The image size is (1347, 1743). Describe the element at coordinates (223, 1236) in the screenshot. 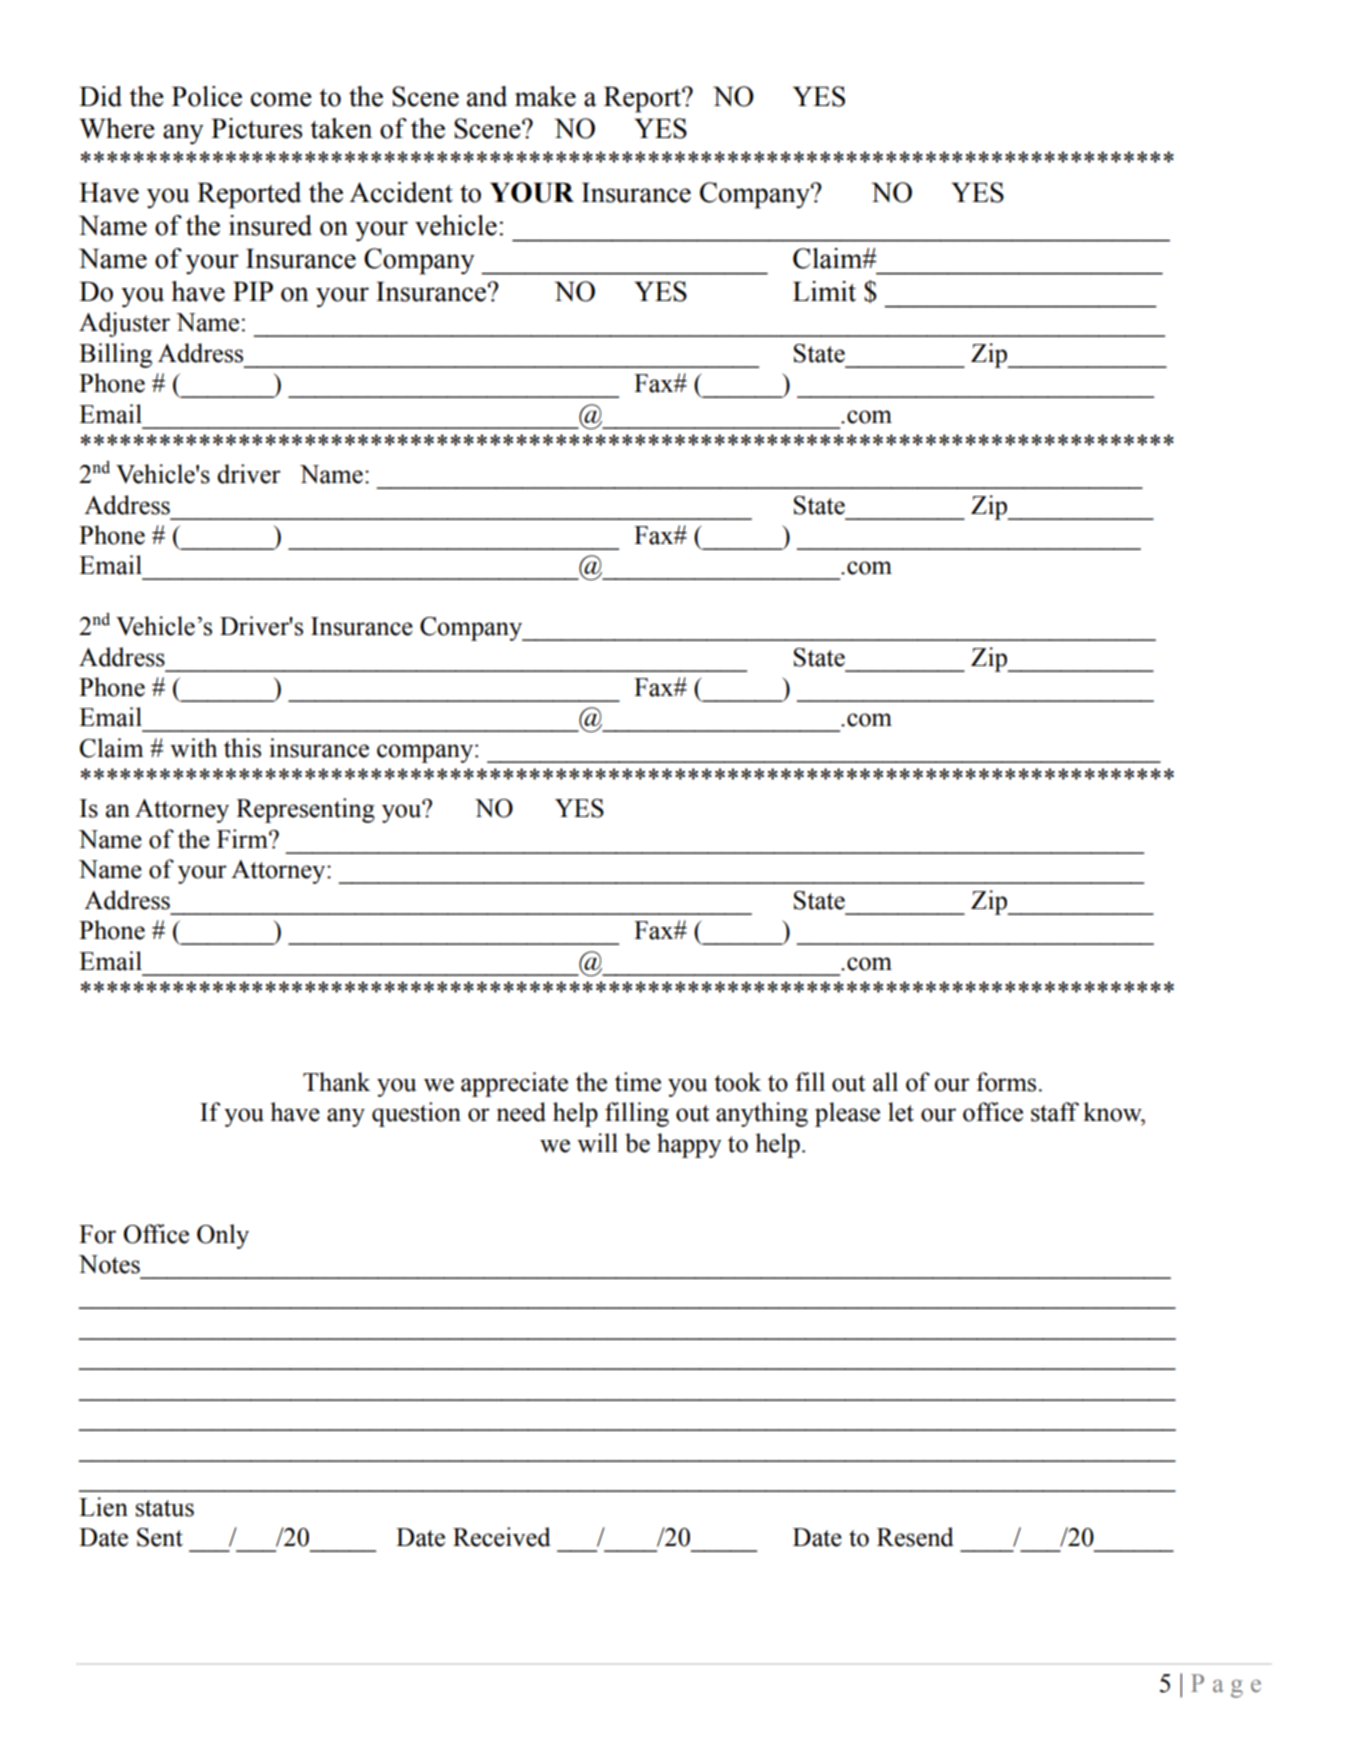

I see `Only` at that location.
